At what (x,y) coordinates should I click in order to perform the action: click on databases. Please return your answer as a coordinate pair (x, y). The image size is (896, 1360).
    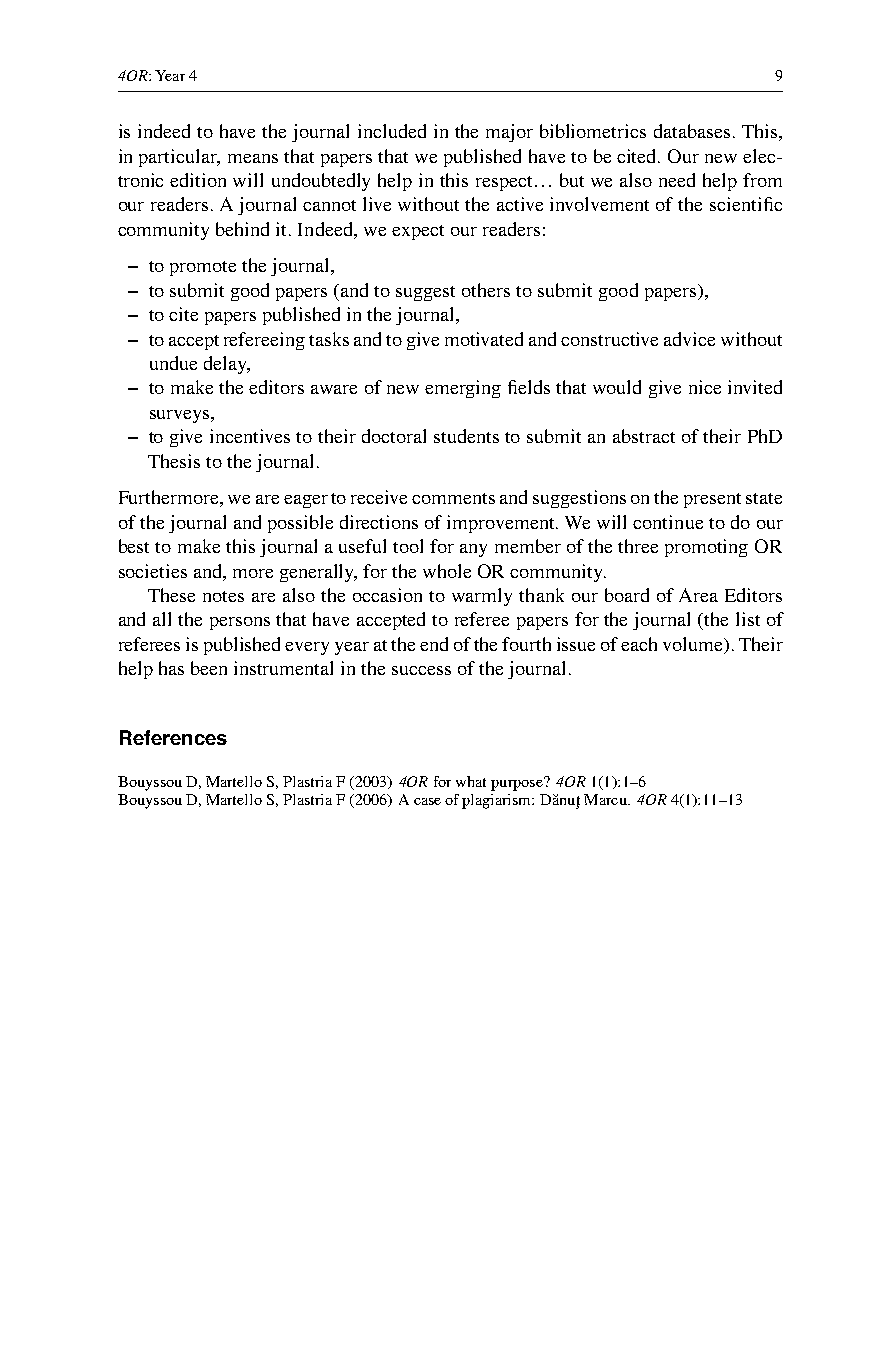
    Looking at the image, I should click on (692, 131).
